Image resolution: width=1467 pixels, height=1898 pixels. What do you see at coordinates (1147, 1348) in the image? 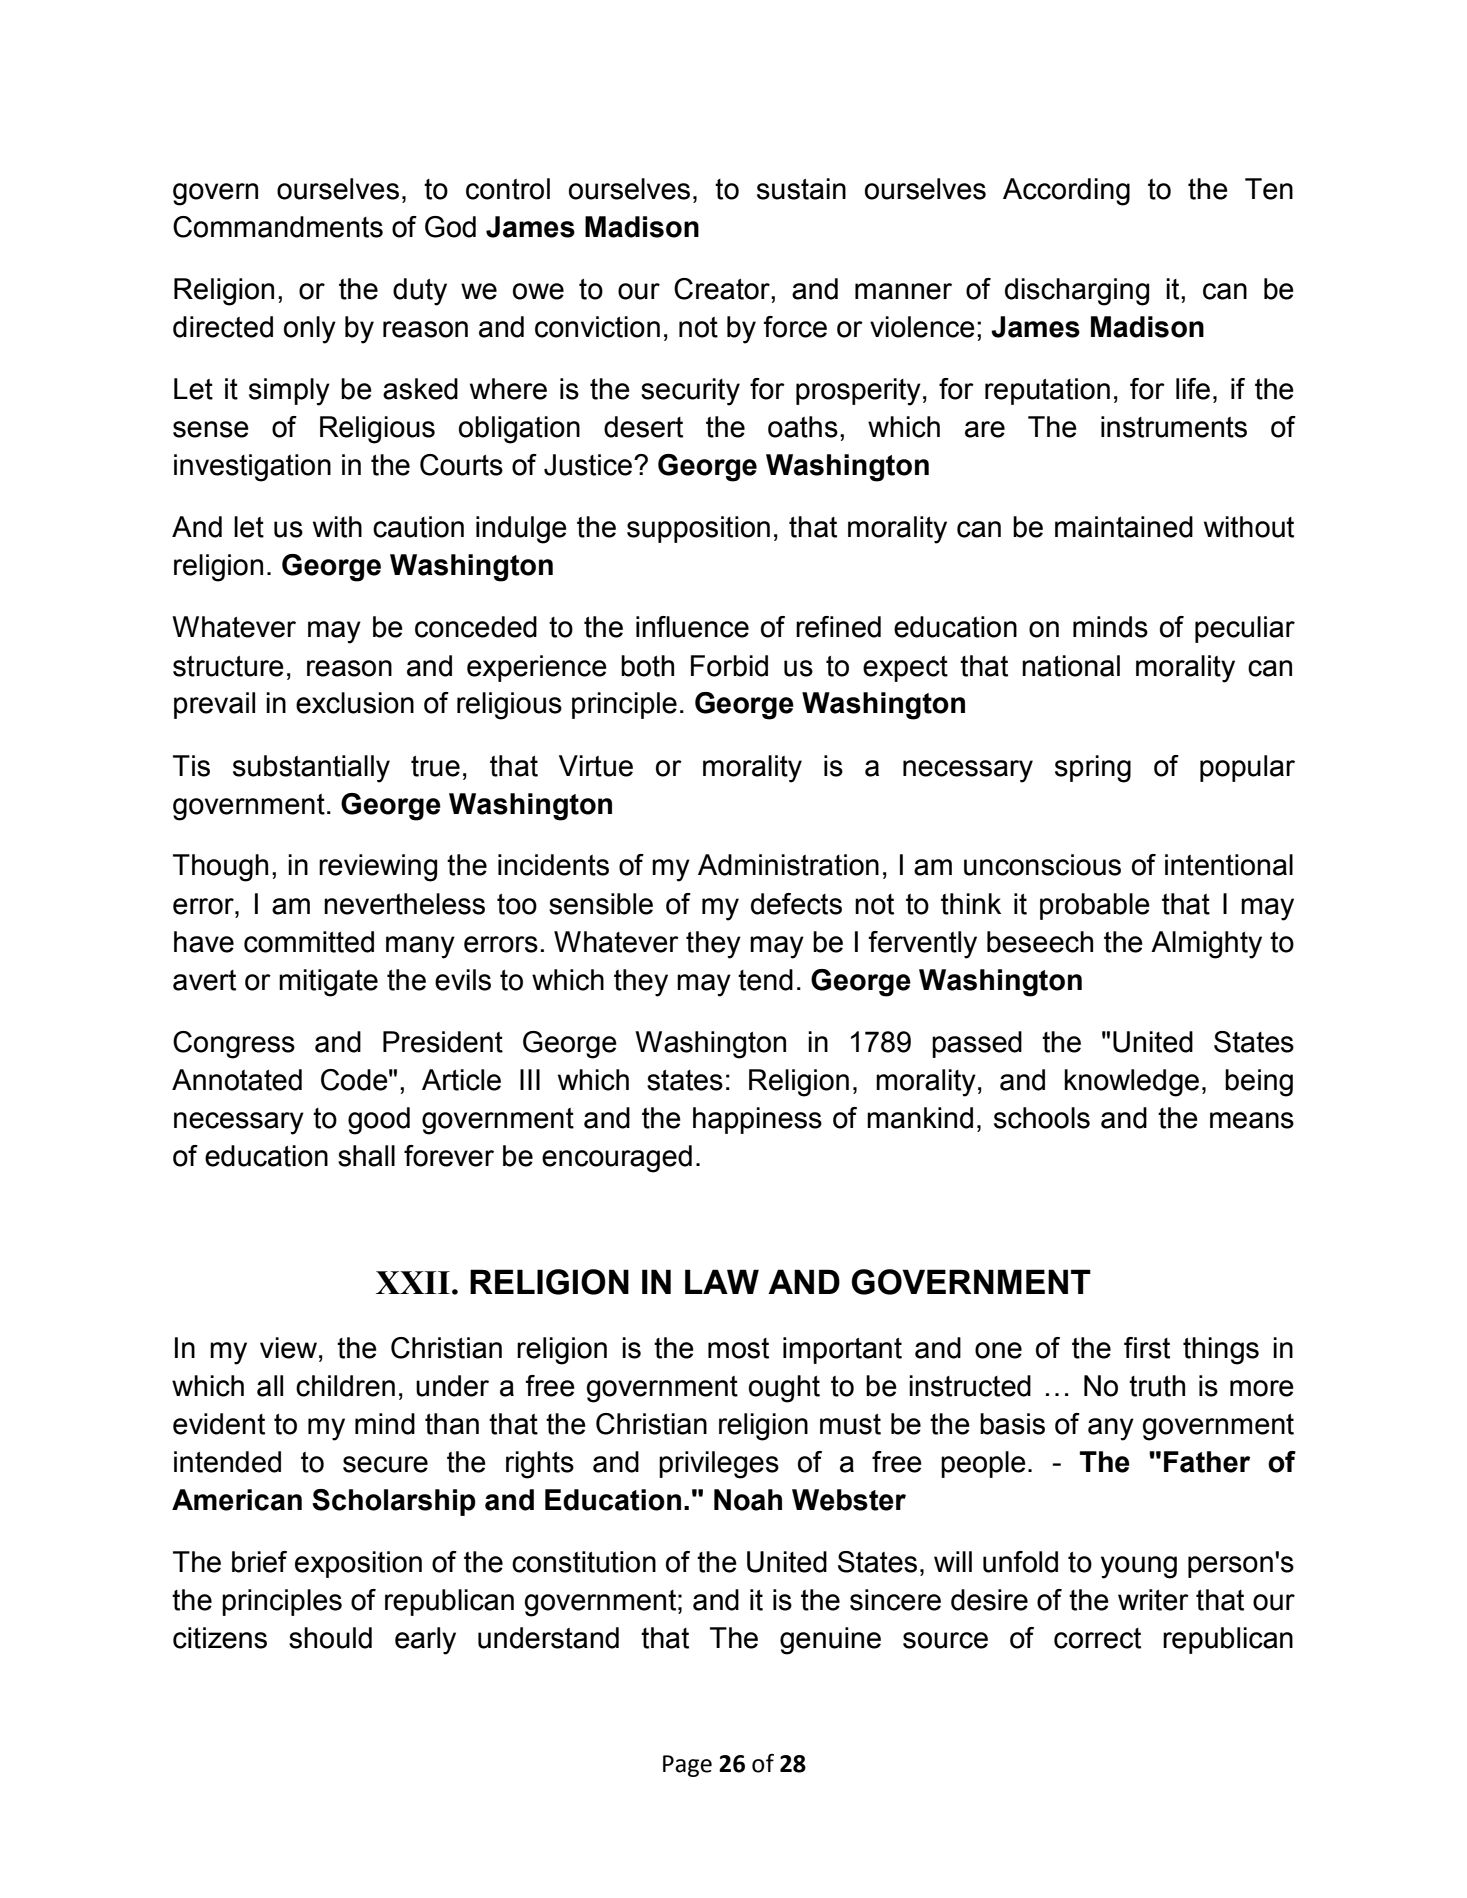
I see `first` at bounding box center [1147, 1348].
